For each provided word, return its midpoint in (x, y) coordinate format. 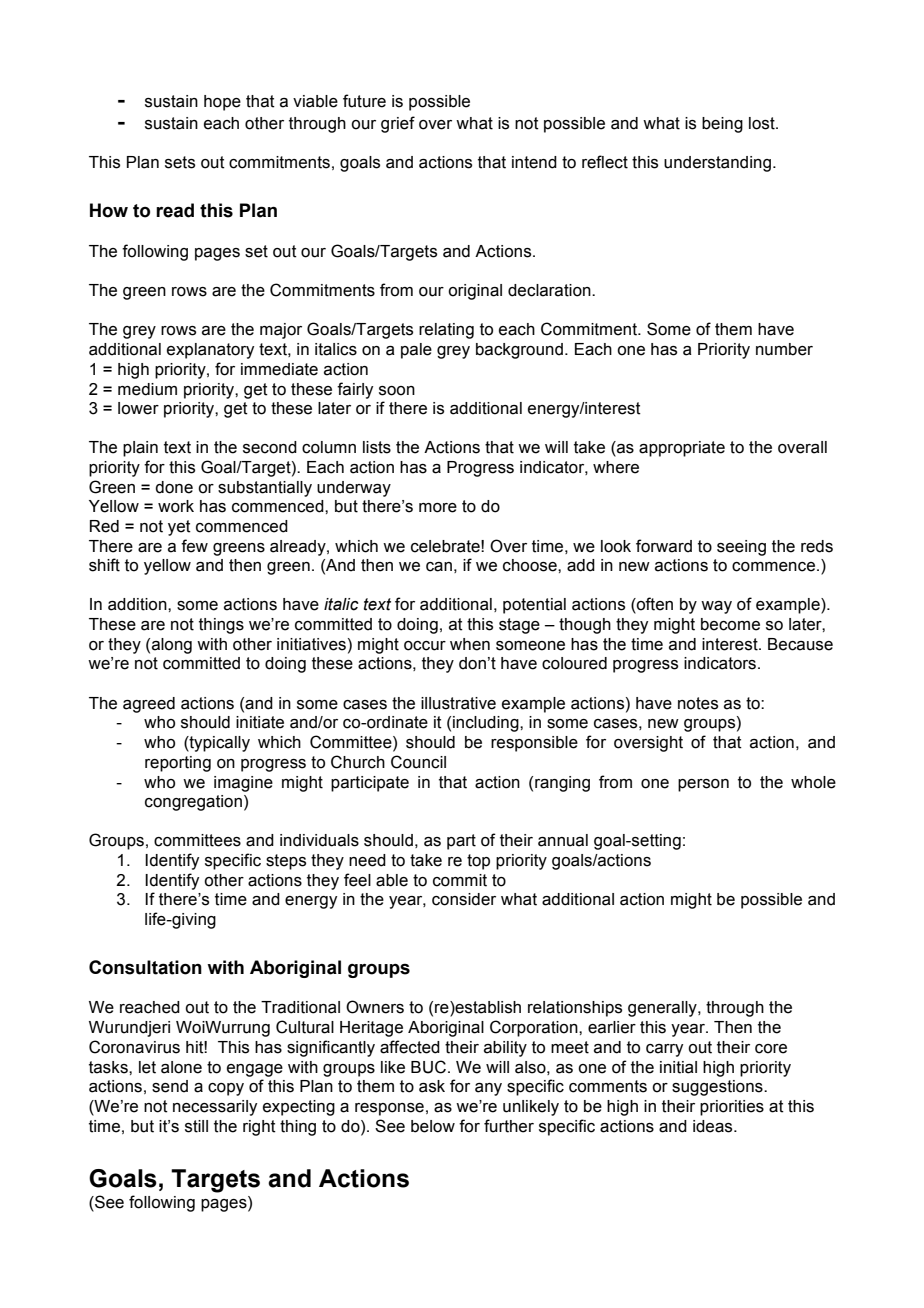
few (194, 546)
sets (180, 162)
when (470, 644)
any (488, 1089)
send (170, 1086)
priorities (732, 1108)
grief (398, 124)
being (722, 125)
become (730, 624)
